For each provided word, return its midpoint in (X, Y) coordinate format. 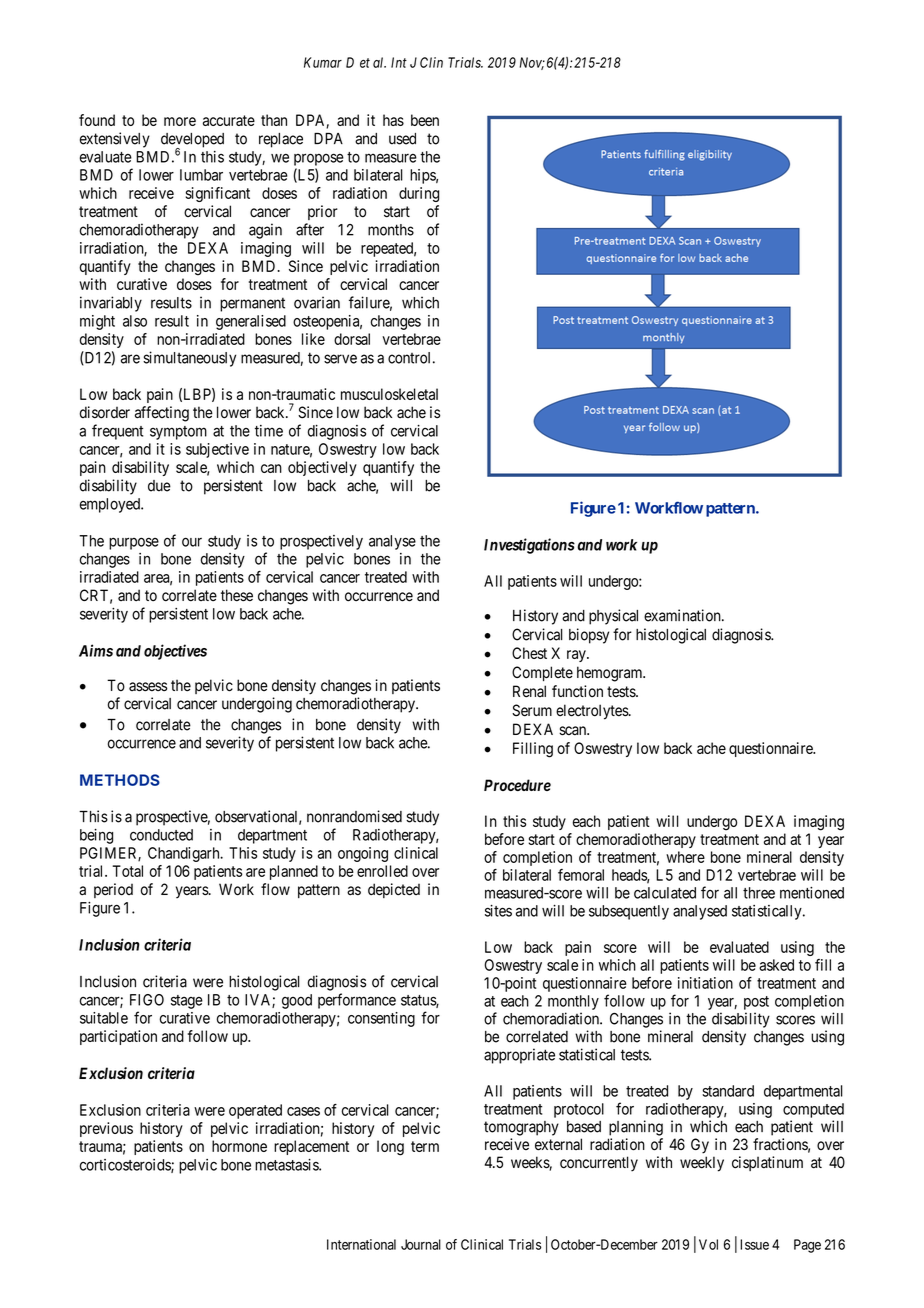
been (425, 120)
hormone (239, 1146)
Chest (529, 653)
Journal (421, 1244)
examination (683, 615)
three (759, 893)
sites (498, 911)
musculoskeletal (389, 394)
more (180, 121)
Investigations (529, 546)
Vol (708, 1244)
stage (187, 1002)
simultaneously (189, 359)
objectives (175, 652)
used (402, 139)
